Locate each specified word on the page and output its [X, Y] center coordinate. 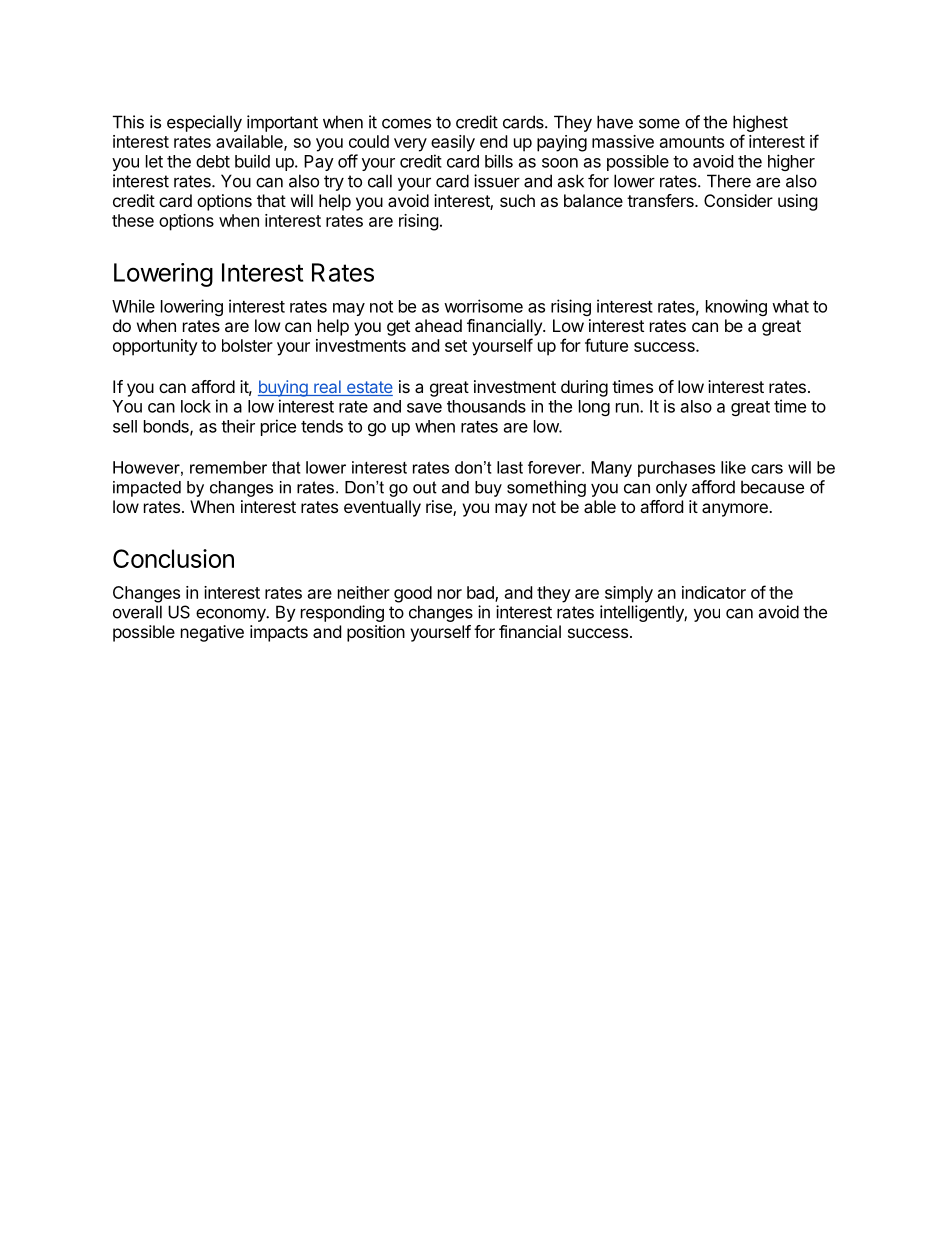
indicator [714, 592]
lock [196, 406]
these [133, 220]
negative [212, 633]
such [517, 200]
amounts [692, 142]
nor [450, 594]
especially [204, 123]
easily [453, 143]
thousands [486, 406]
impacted [147, 489]
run [628, 408]
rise [440, 508]
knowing [736, 307]
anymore [736, 510]
